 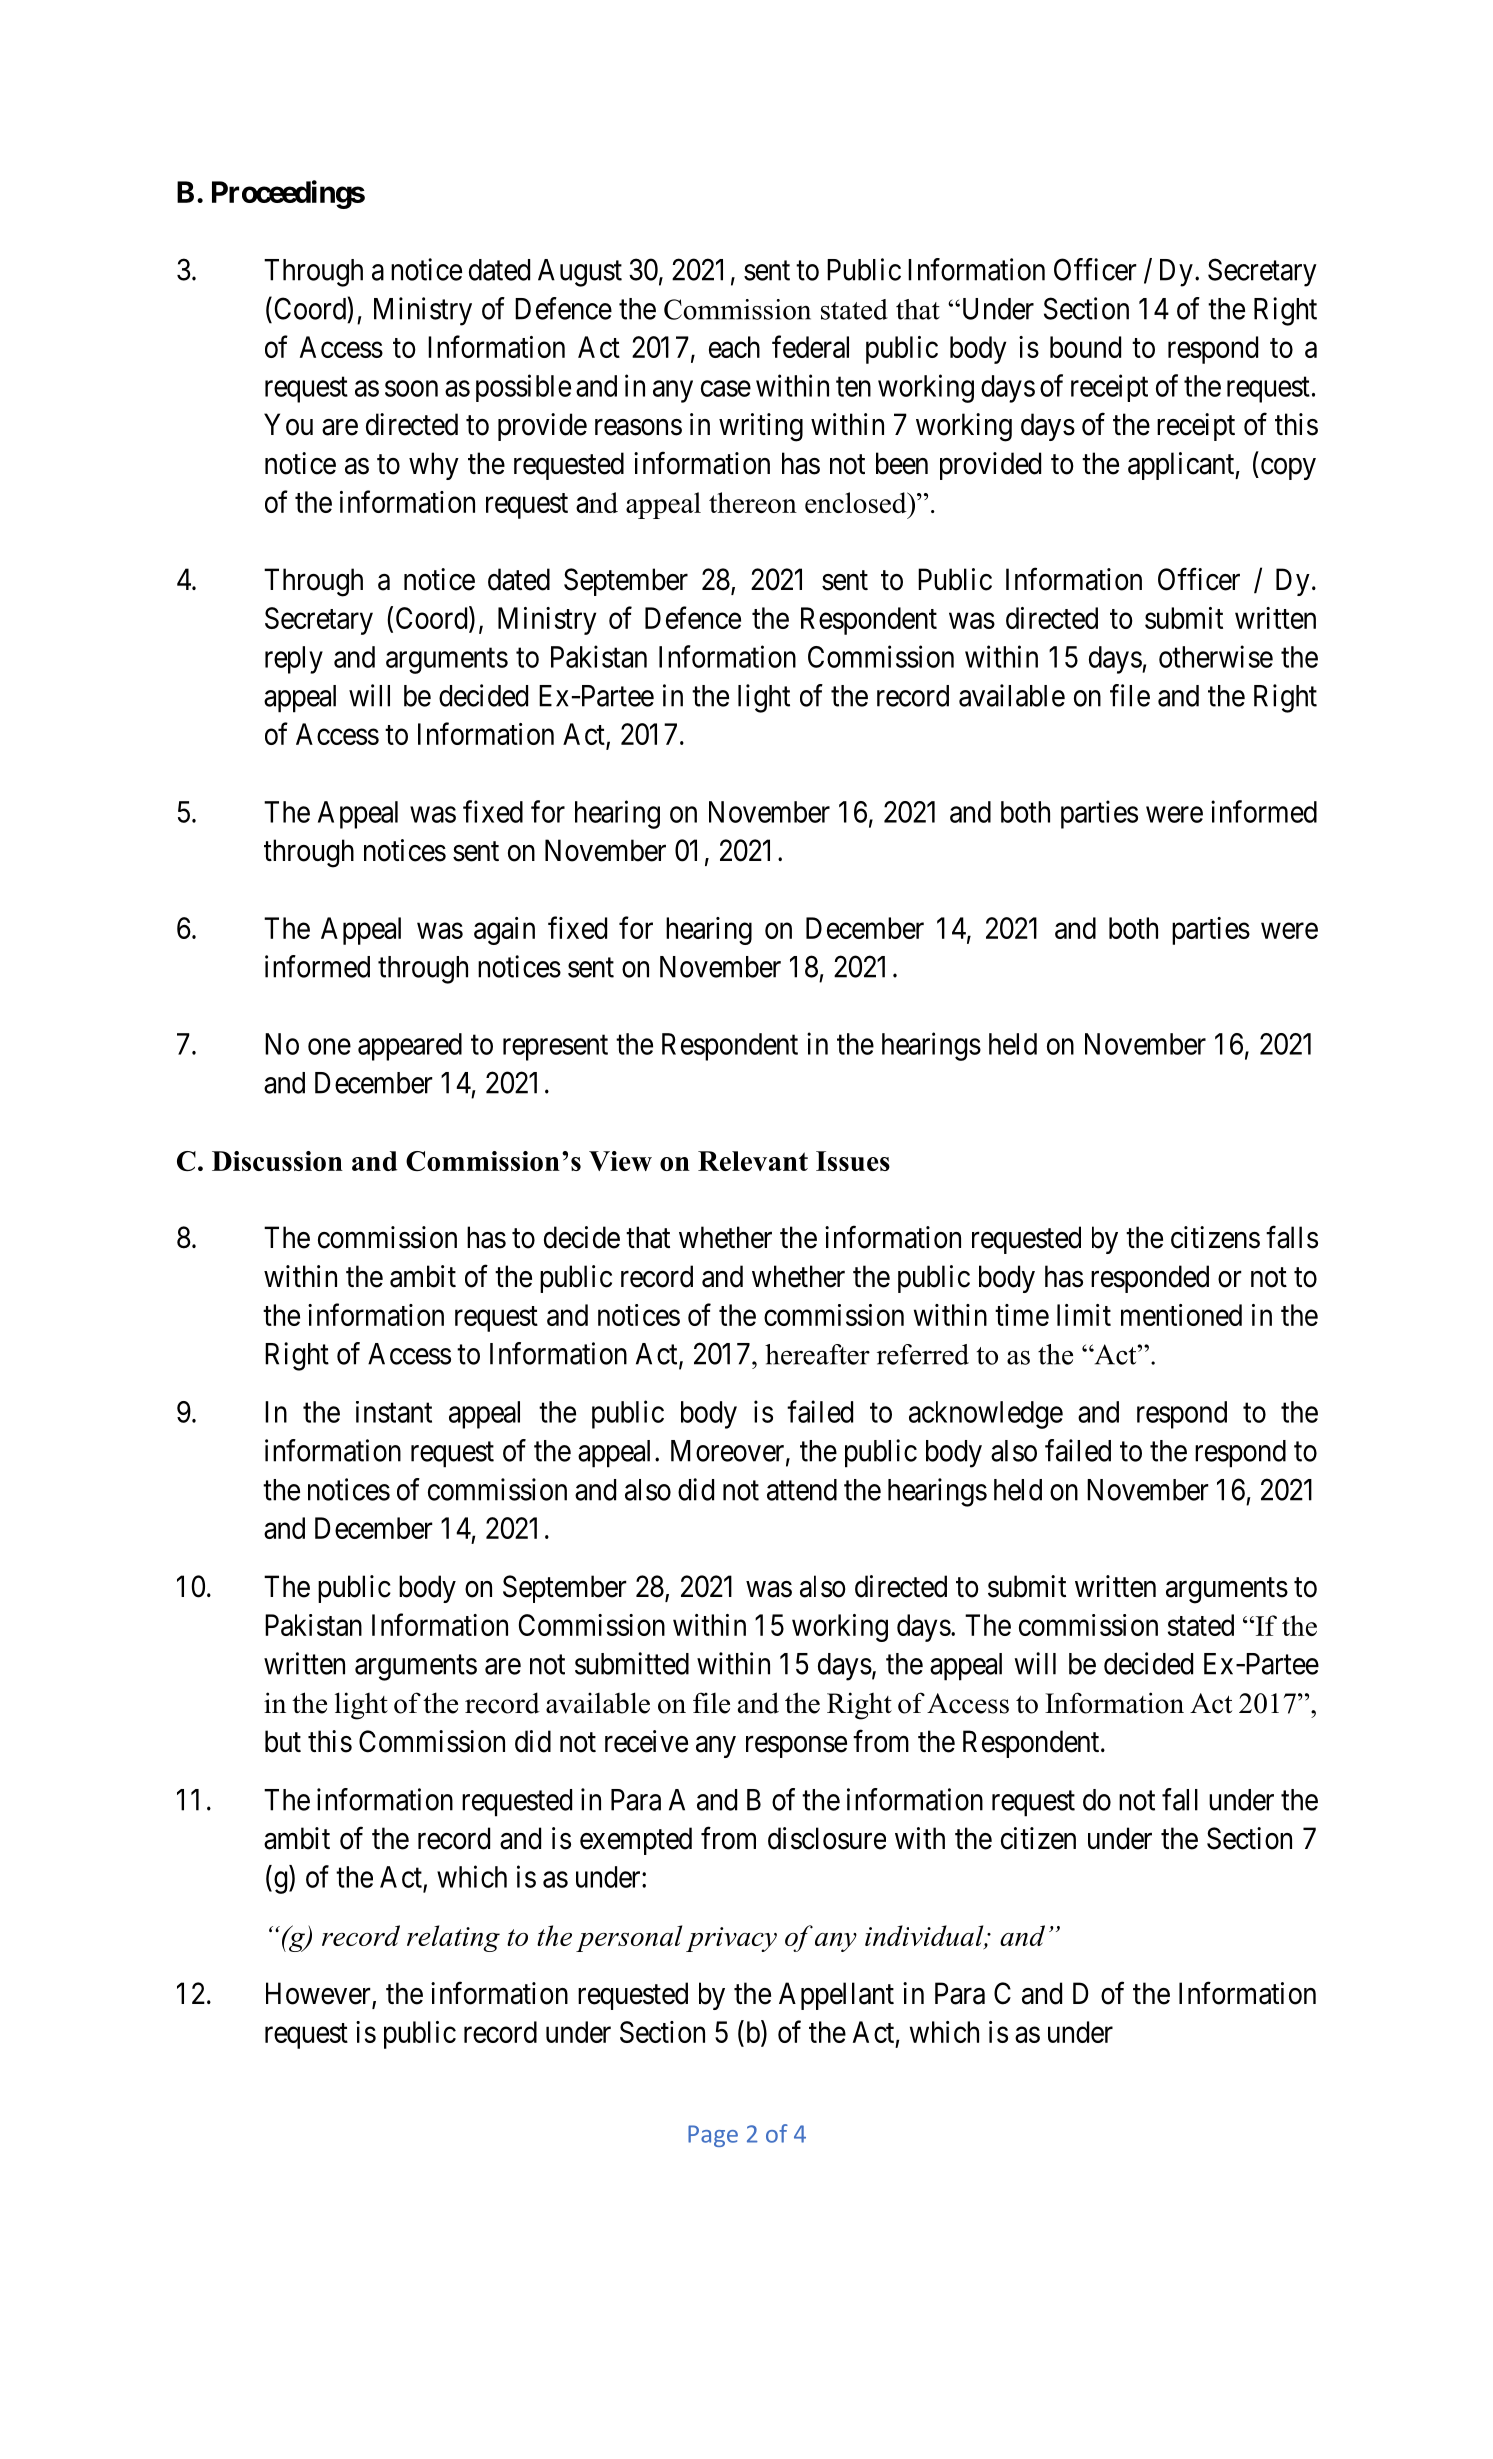 What do you see at coordinates (1085, 347) in the document?
I see `bound` at bounding box center [1085, 347].
